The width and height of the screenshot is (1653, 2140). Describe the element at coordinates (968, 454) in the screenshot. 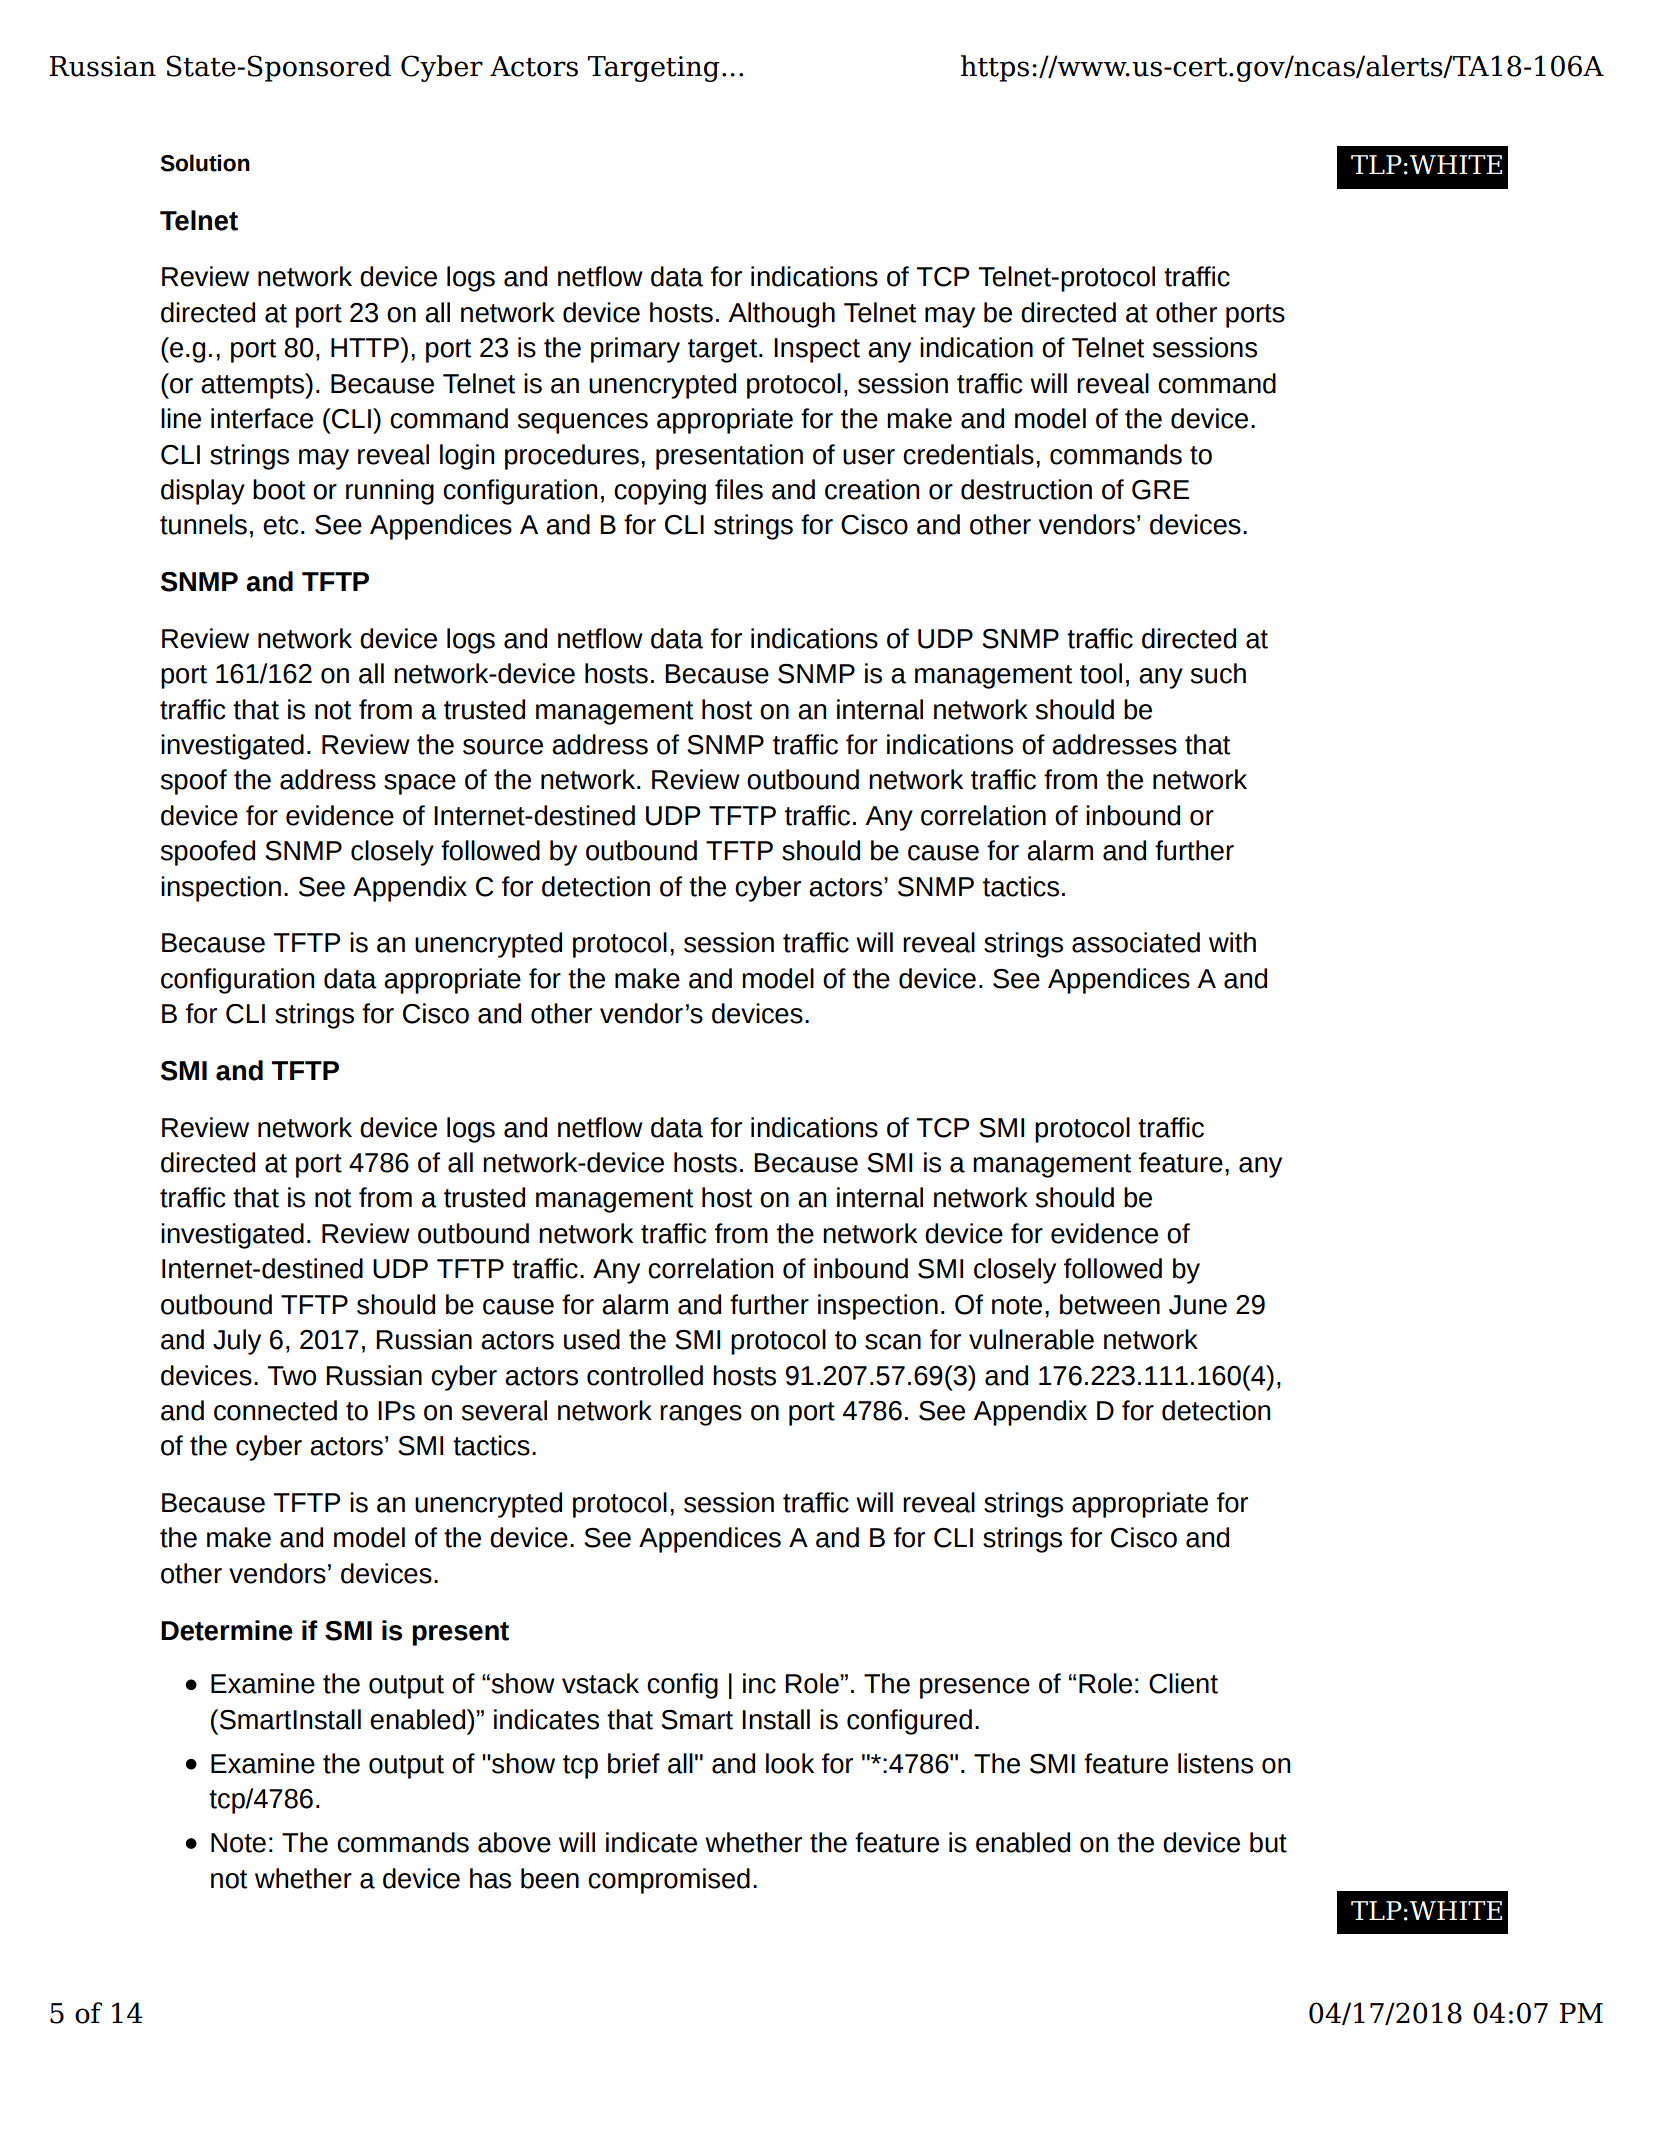

I see `credentials` at that location.
